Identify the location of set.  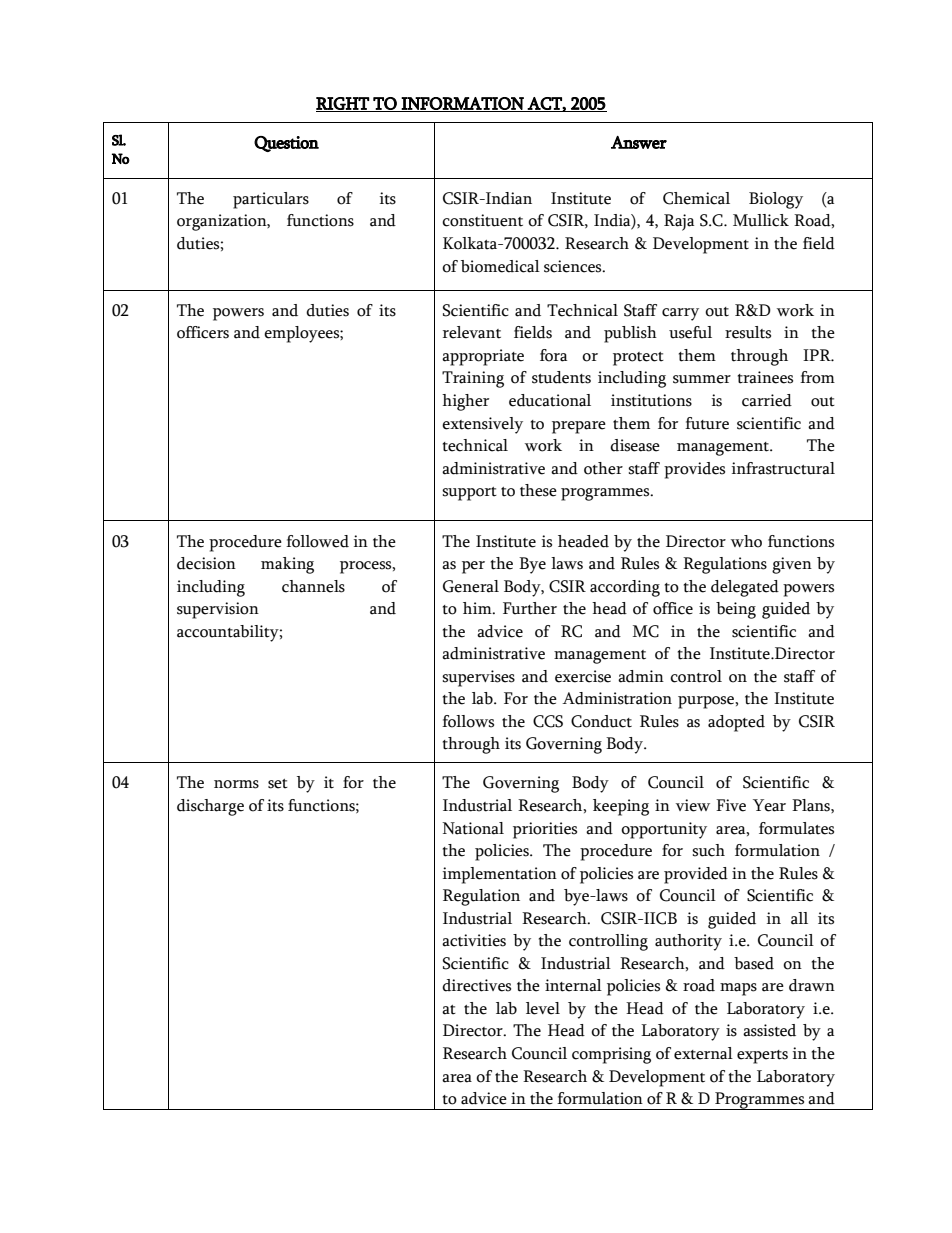
(278, 784).
